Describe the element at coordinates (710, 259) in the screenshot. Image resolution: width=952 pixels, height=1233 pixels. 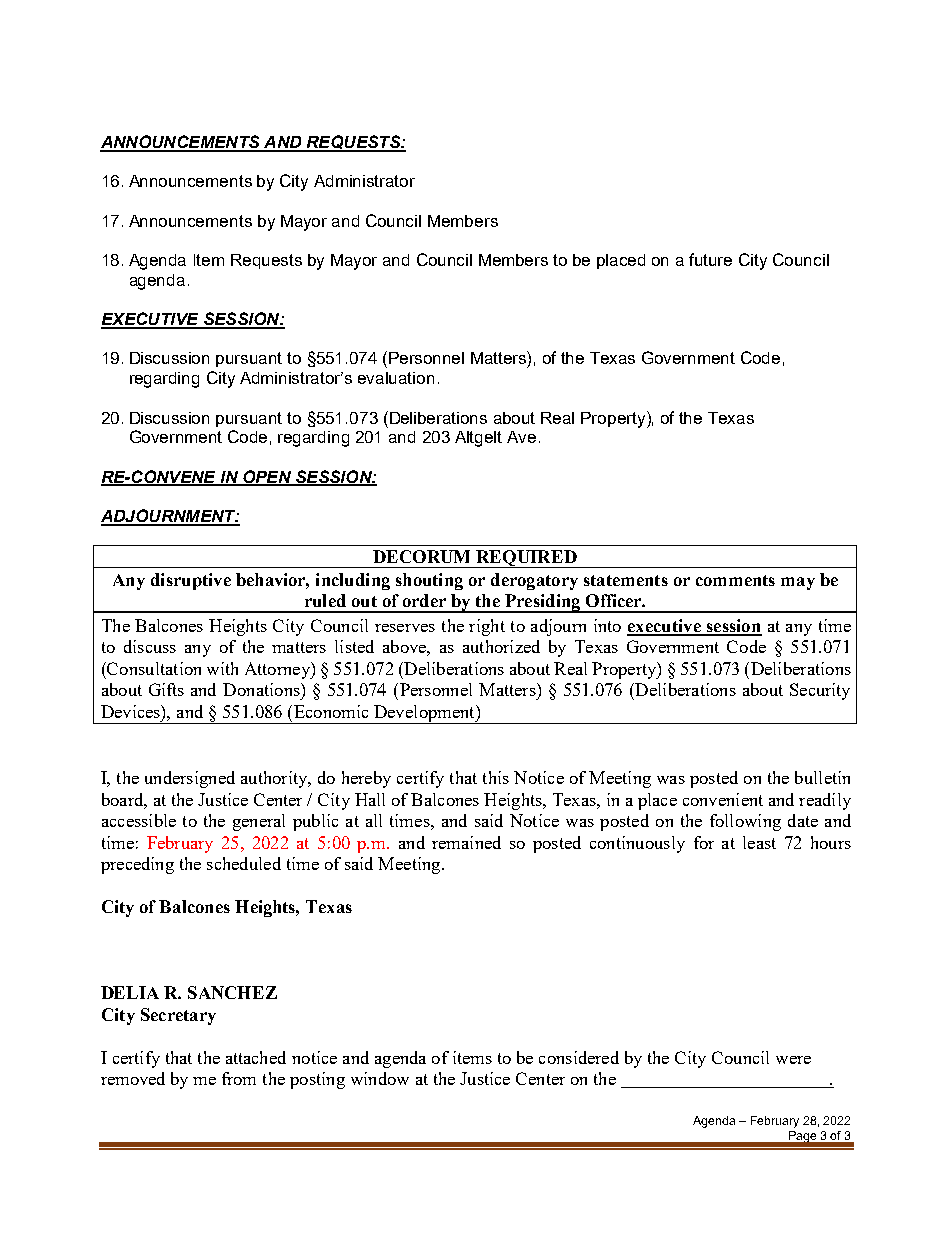
I see `future` at that location.
